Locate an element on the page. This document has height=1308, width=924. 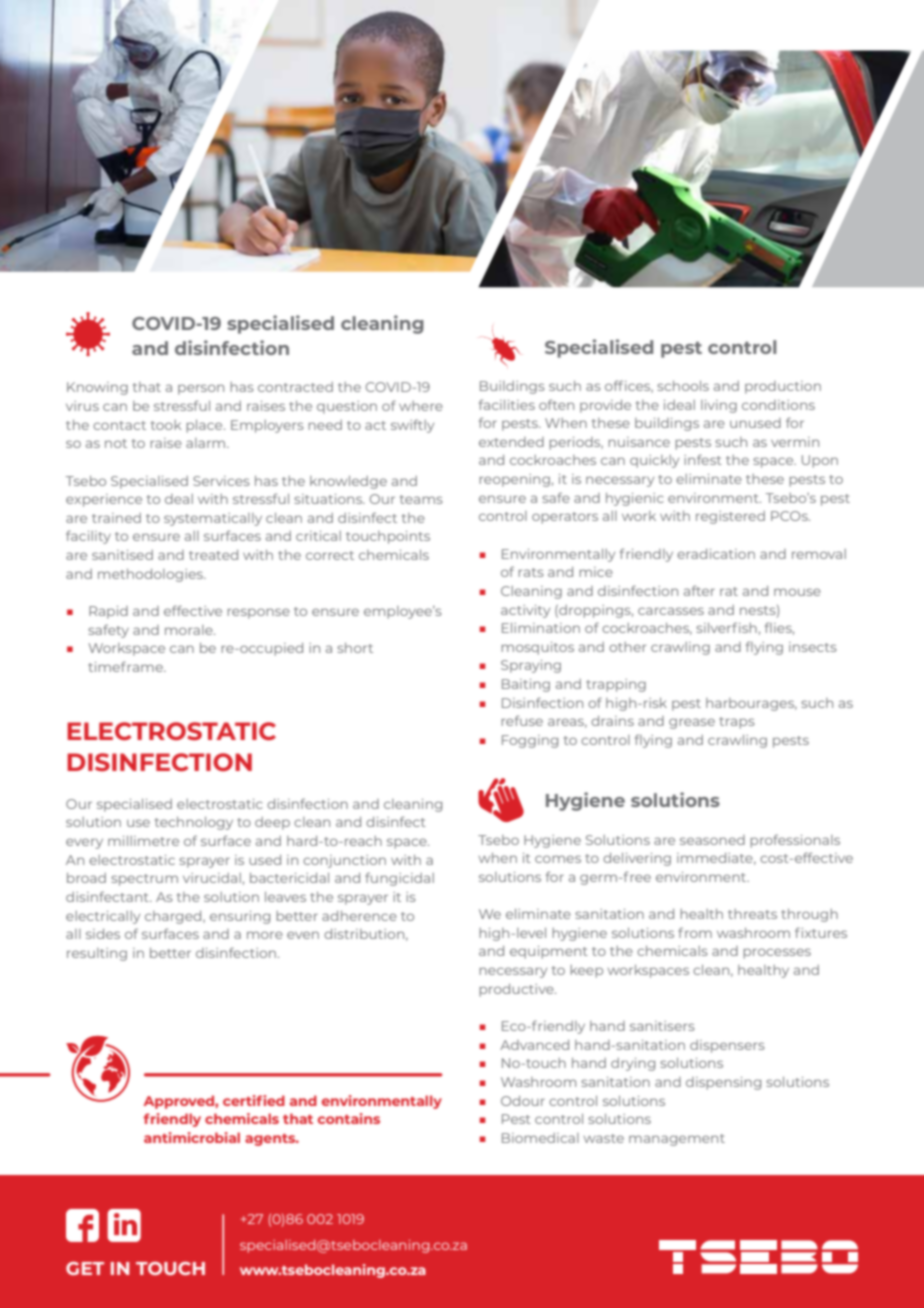
where is located at coordinates (421, 406).
